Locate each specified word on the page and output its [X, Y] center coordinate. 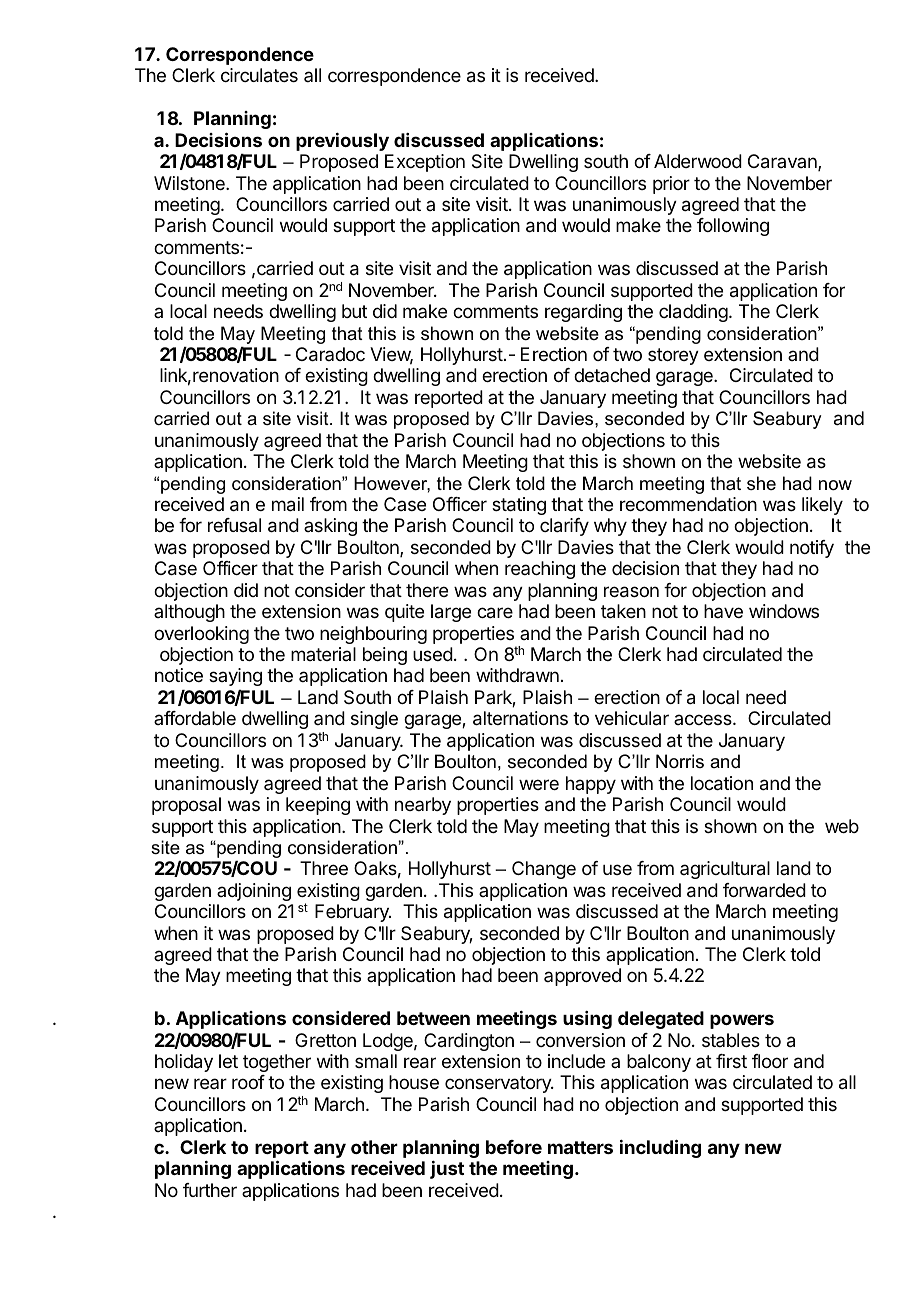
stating [519, 506]
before [514, 1147]
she [761, 483]
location [722, 783]
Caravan [783, 162]
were [539, 784]
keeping [318, 806]
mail [288, 504]
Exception [425, 163]
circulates [259, 75]
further [210, 1190]
